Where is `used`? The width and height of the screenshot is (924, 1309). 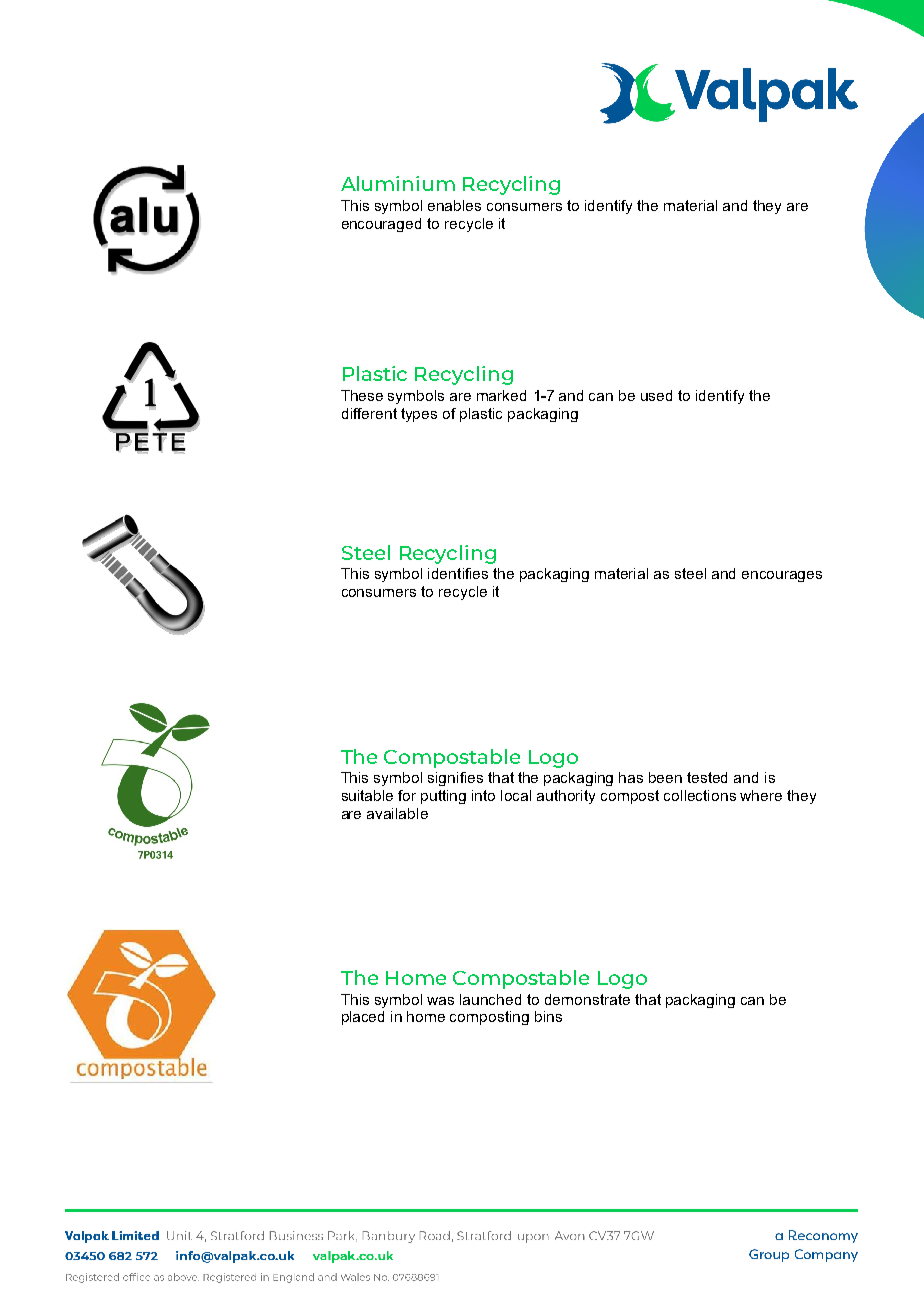 used is located at coordinates (656, 395).
